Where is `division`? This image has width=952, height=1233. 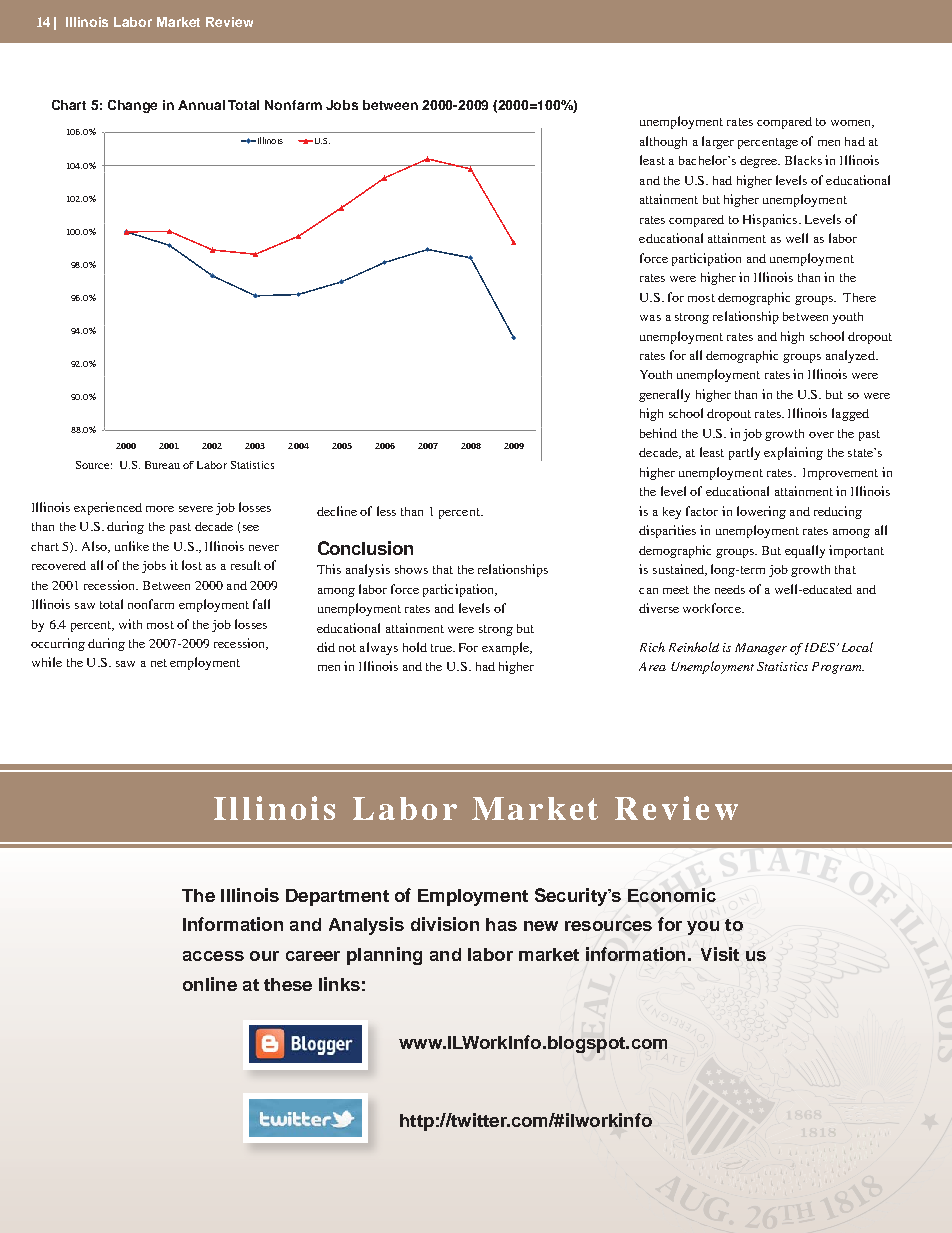 division is located at coordinates (445, 924).
